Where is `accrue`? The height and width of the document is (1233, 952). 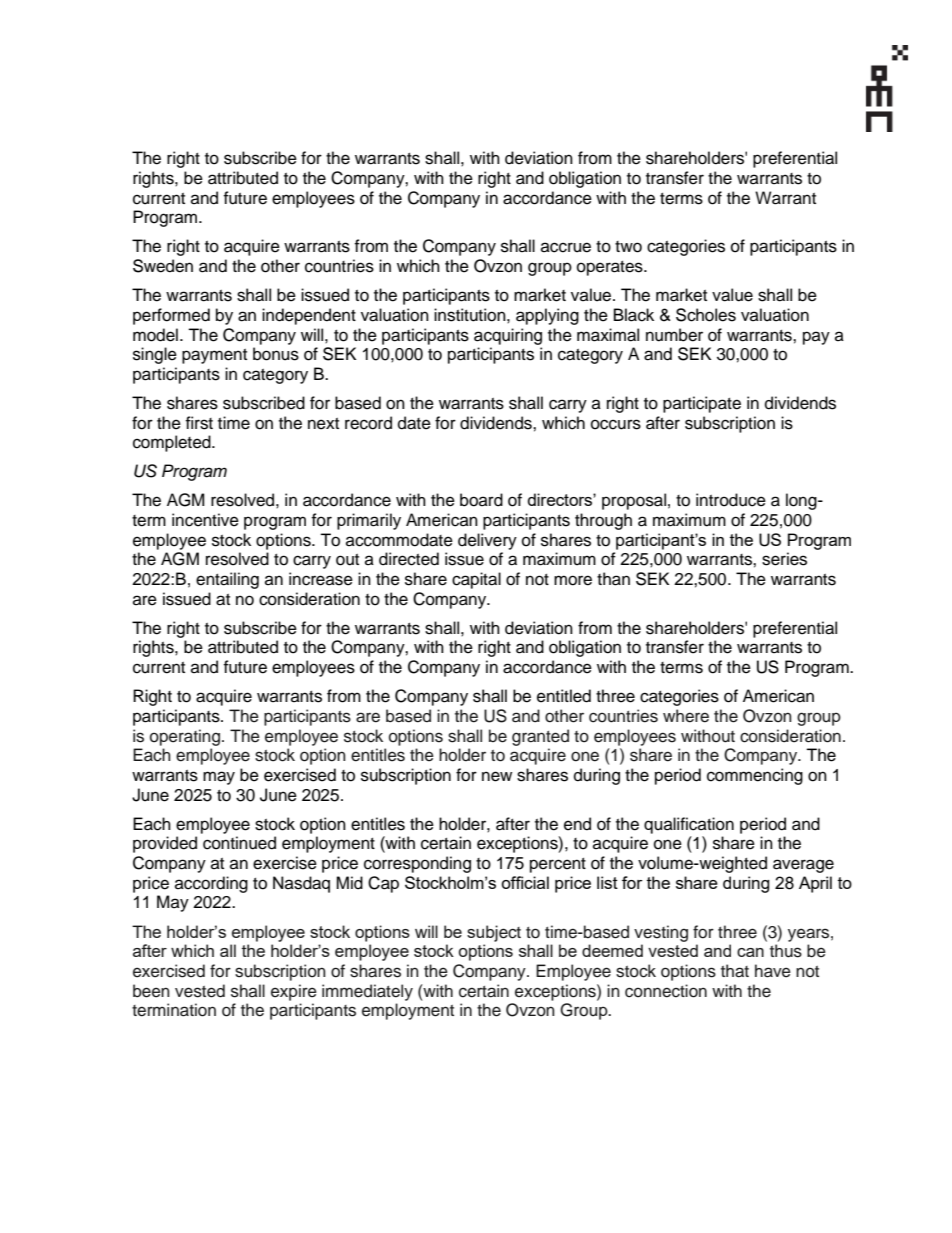 accrue is located at coordinates (566, 247).
